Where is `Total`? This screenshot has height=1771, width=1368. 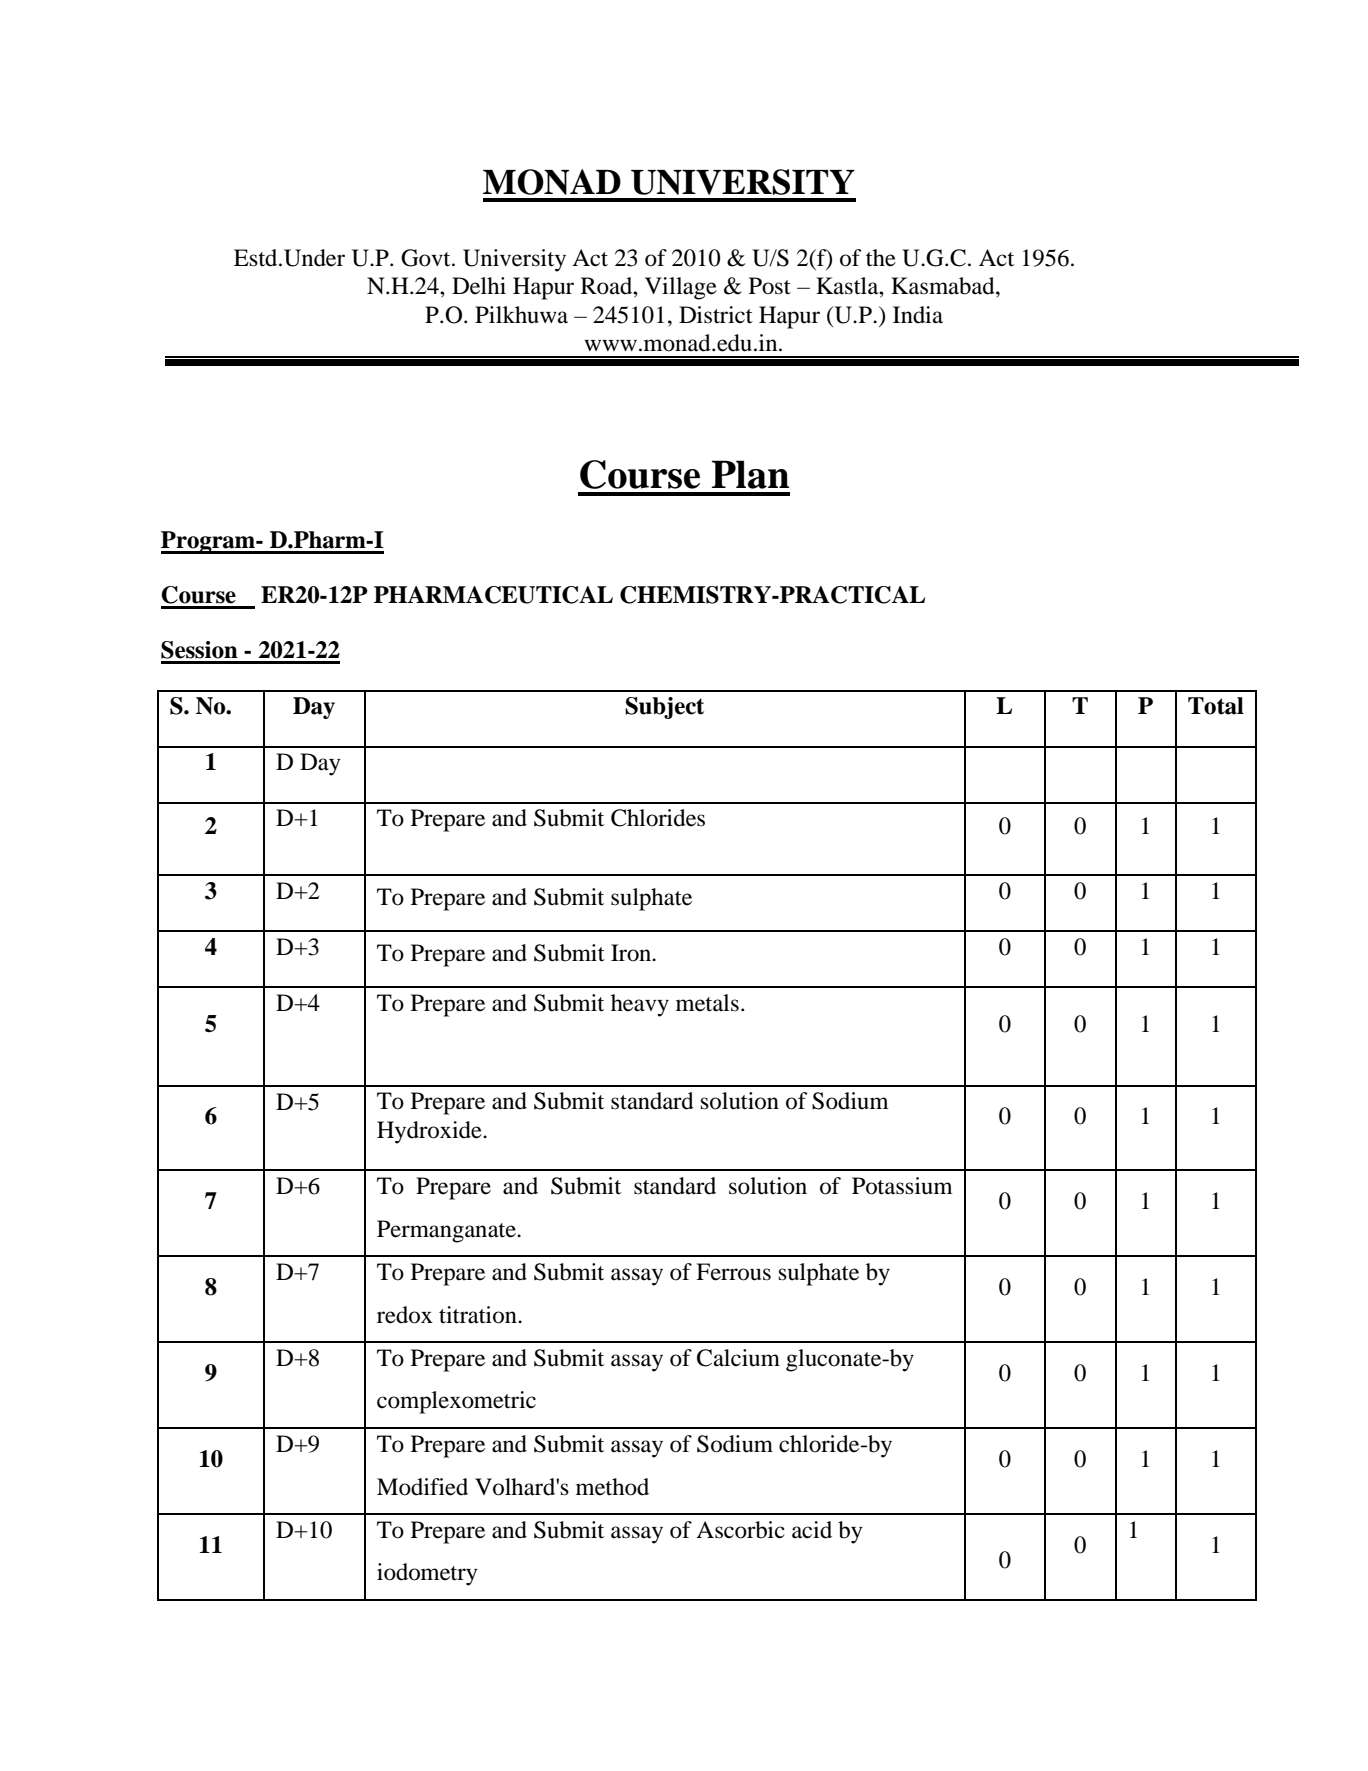
Total is located at coordinates (1216, 706).
